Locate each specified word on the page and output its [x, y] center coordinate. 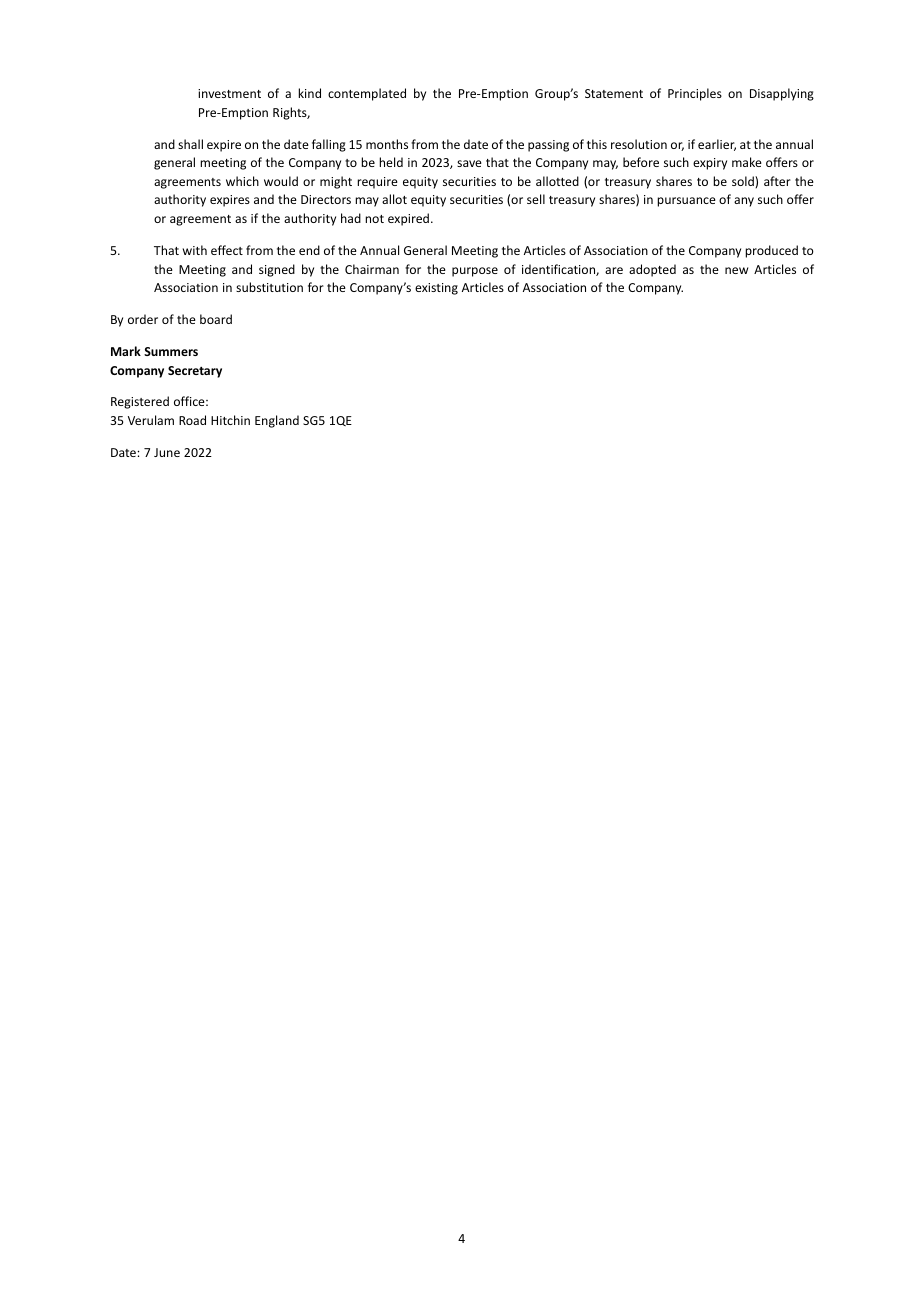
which [242, 181]
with [195, 250]
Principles [695, 94]
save [469, 163]
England [277, 421]
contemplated [367, 94]
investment [229, 93]
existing [436, 289]
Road [192, 420]
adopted [652, 270]
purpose [475, 272]
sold [744, 181]
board [216, 319]
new [736, 270]
